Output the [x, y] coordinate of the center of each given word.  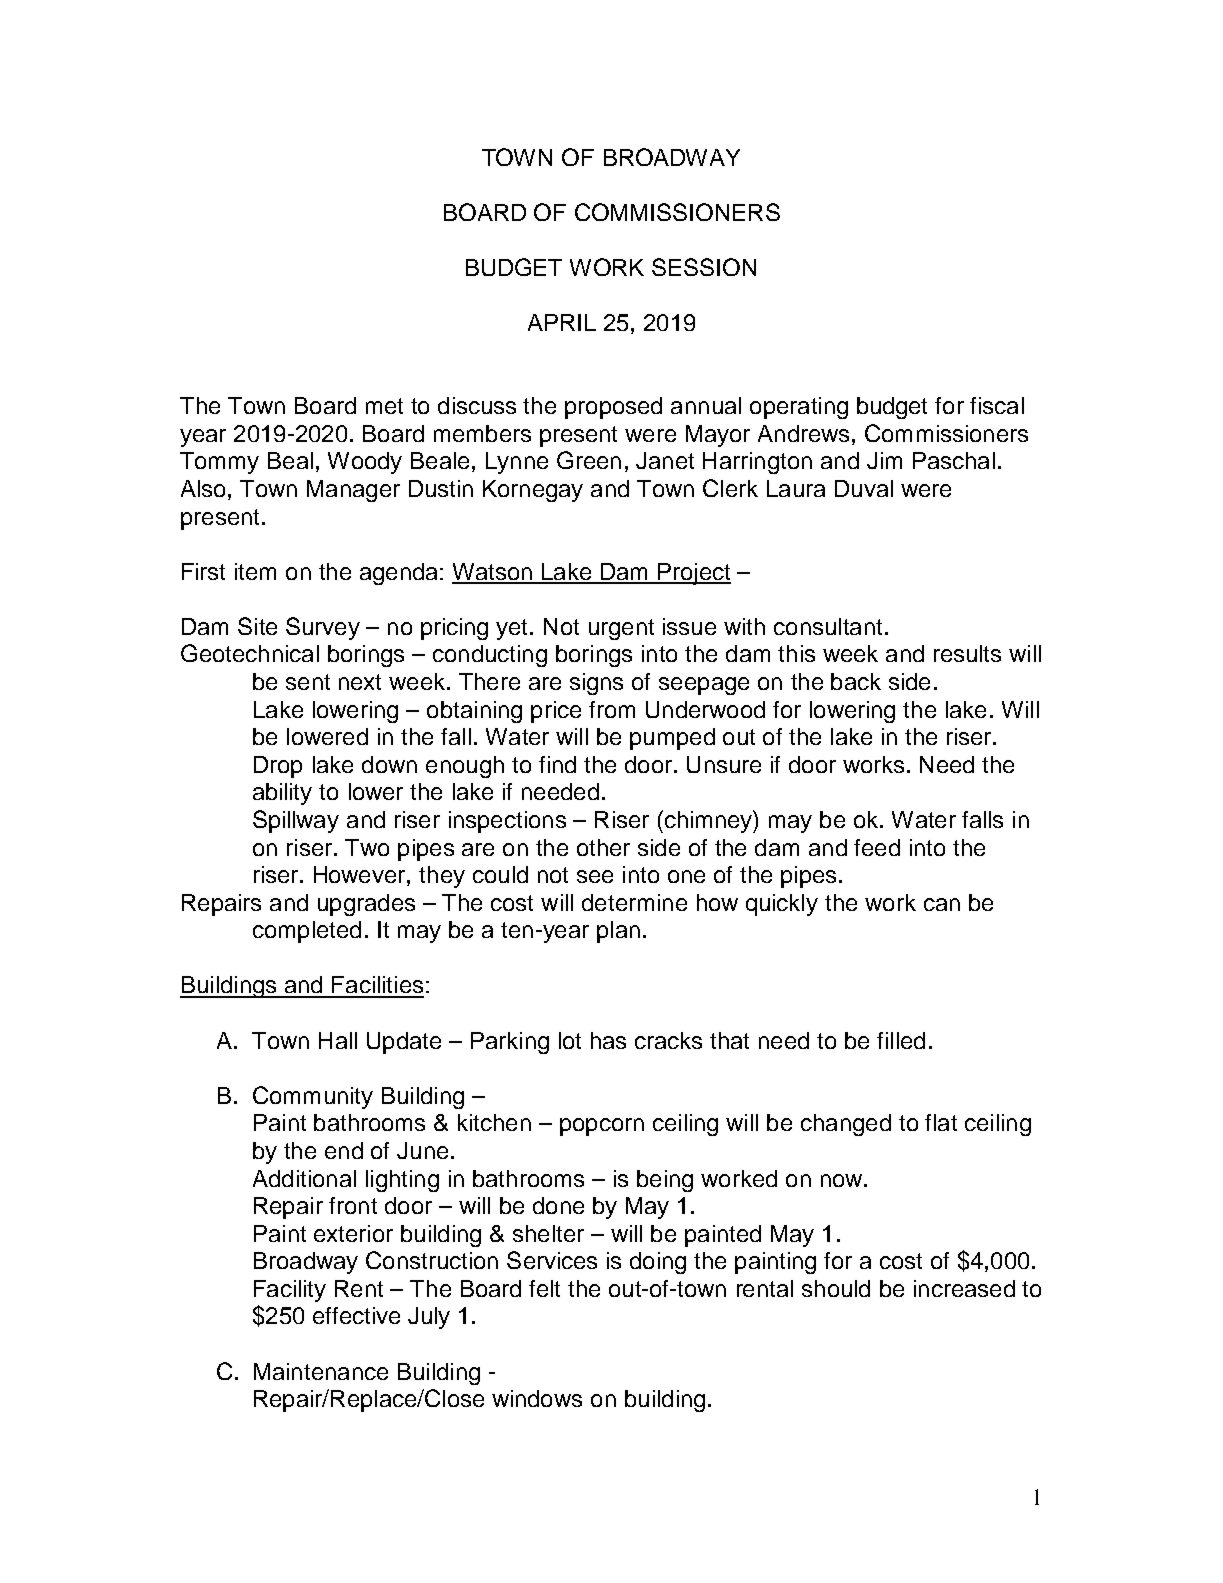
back [856, 681]
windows [537, 1398]
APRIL [562, 322]
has [608, 1040]
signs [596, 684]
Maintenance [321, 1371]
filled [901, 1040]
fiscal [997, 405]
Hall [338, 1040]
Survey [323, 628]
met [384, 406]
